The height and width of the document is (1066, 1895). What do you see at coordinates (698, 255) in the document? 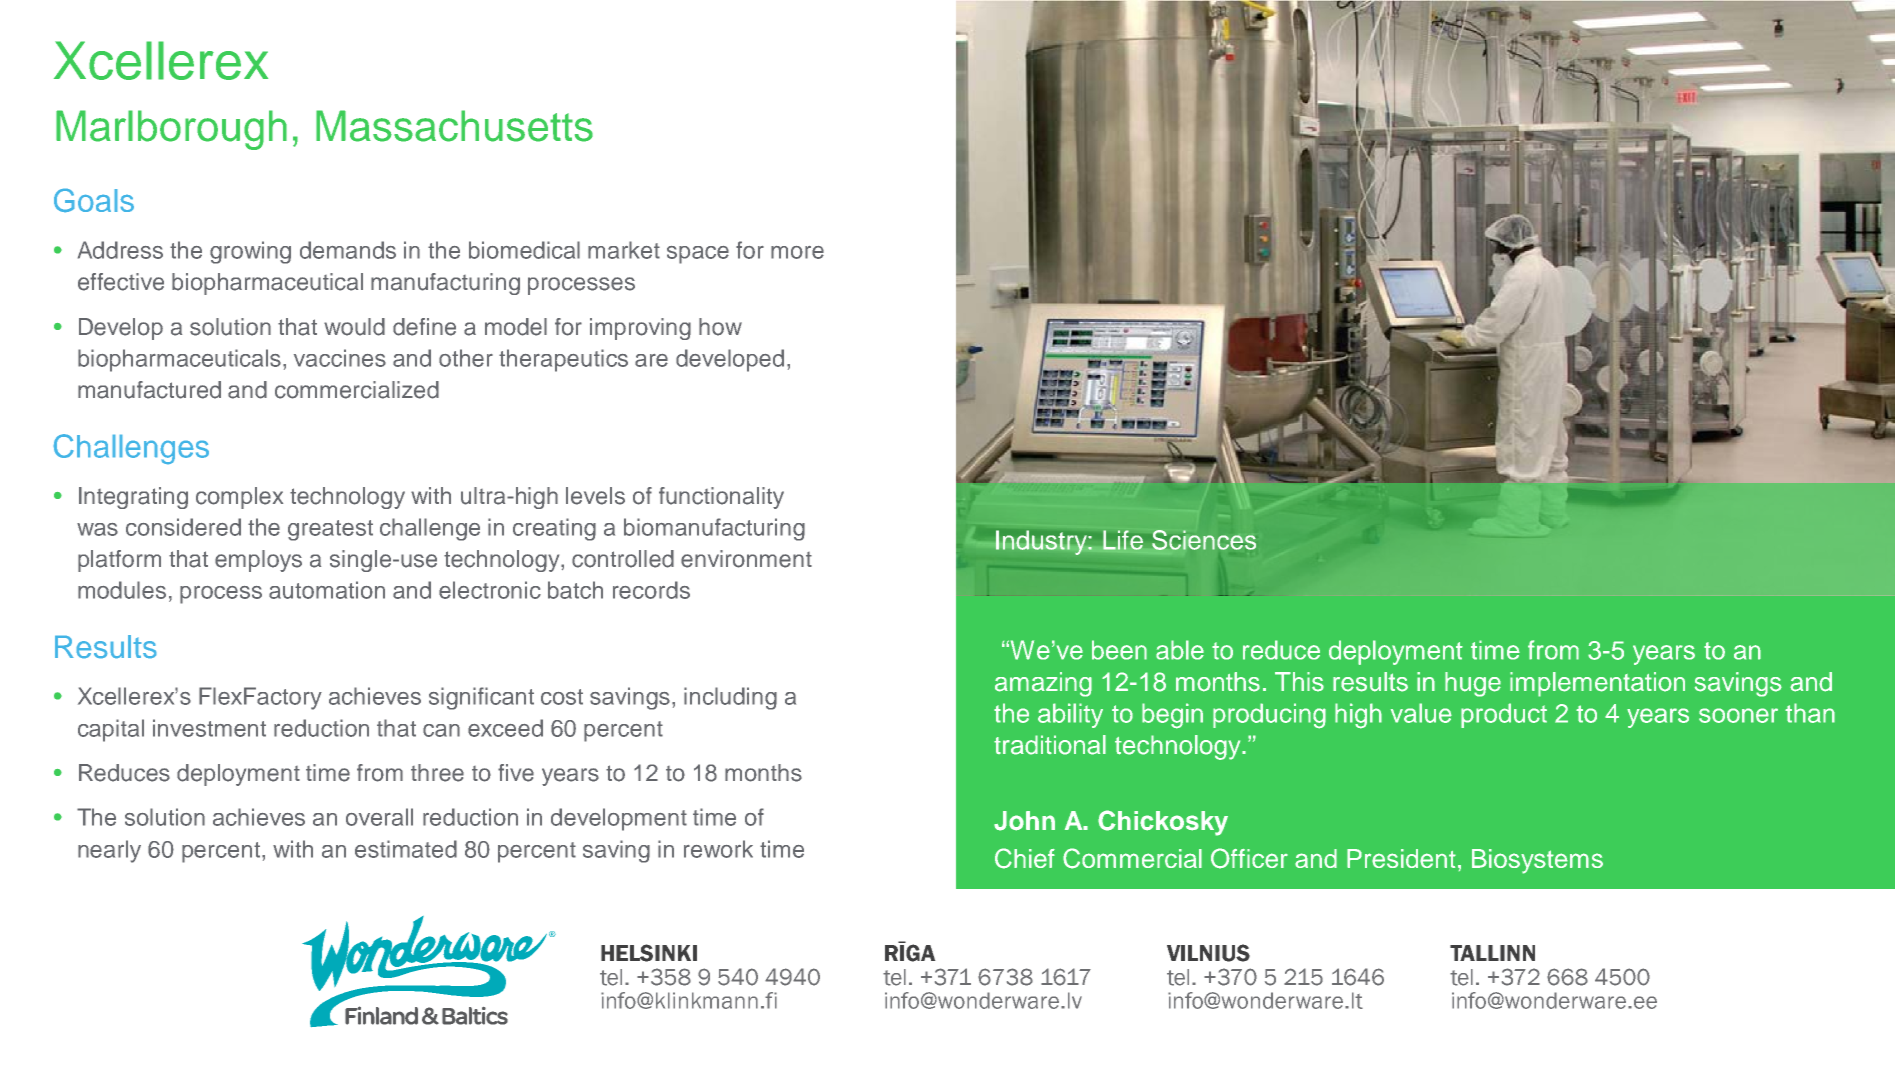
I see `space` at bounding box center [698, 255].
